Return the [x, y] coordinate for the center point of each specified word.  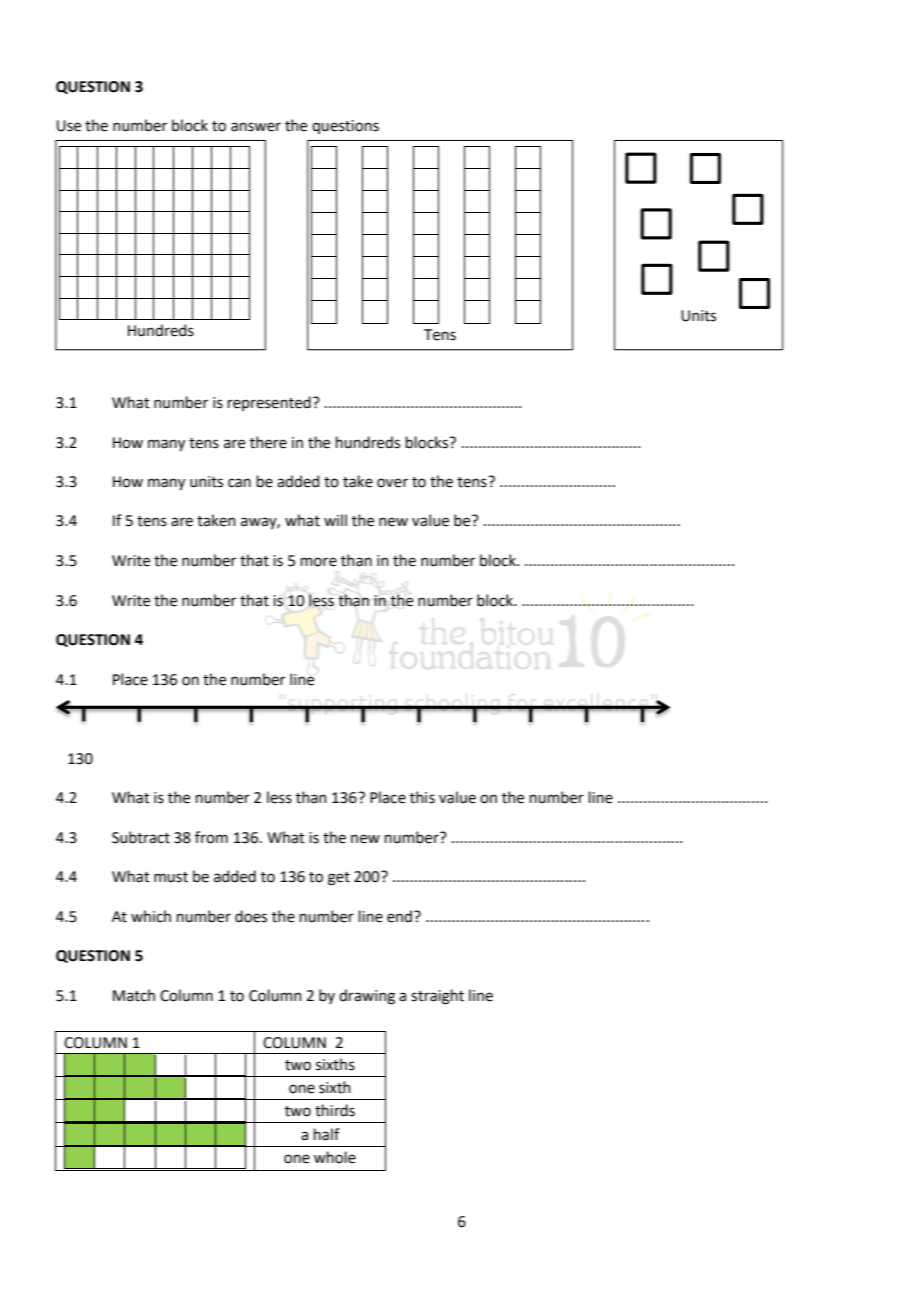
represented [269, 403]
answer [256, 127]
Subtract [141, 837]
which [151, 916]
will [335, 520]
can [239, 483]
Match [134, 995]
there [268, 442]
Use [69, 126]
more [319, 562]
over [392, 483]
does [251, 916]
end [399, 916]
